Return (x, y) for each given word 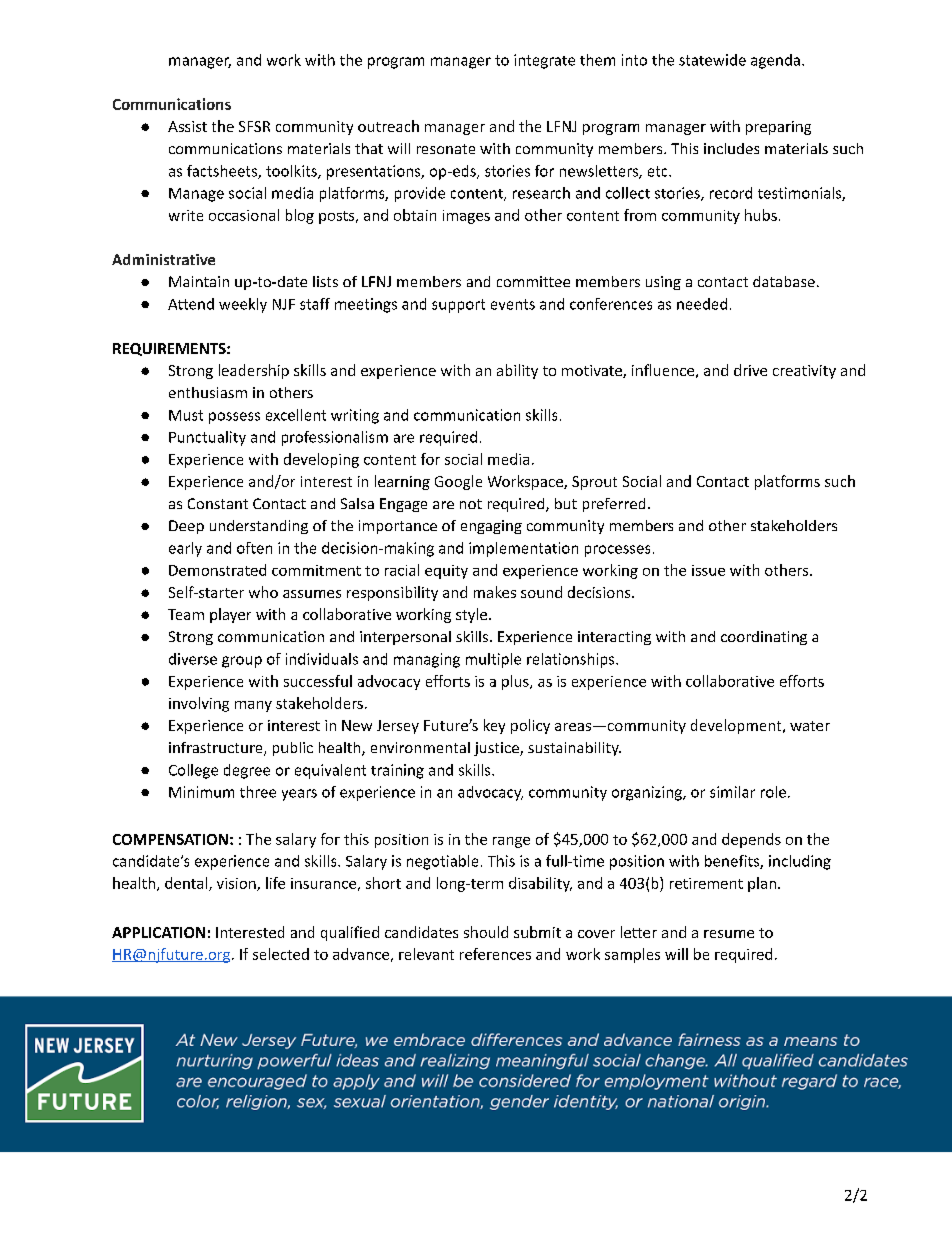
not (471, 504)
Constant (218, 503)
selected (281, 954)
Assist (187, 126)
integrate (544, 61)
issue (708, 570)
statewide (712, 60)
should (486, 932)
